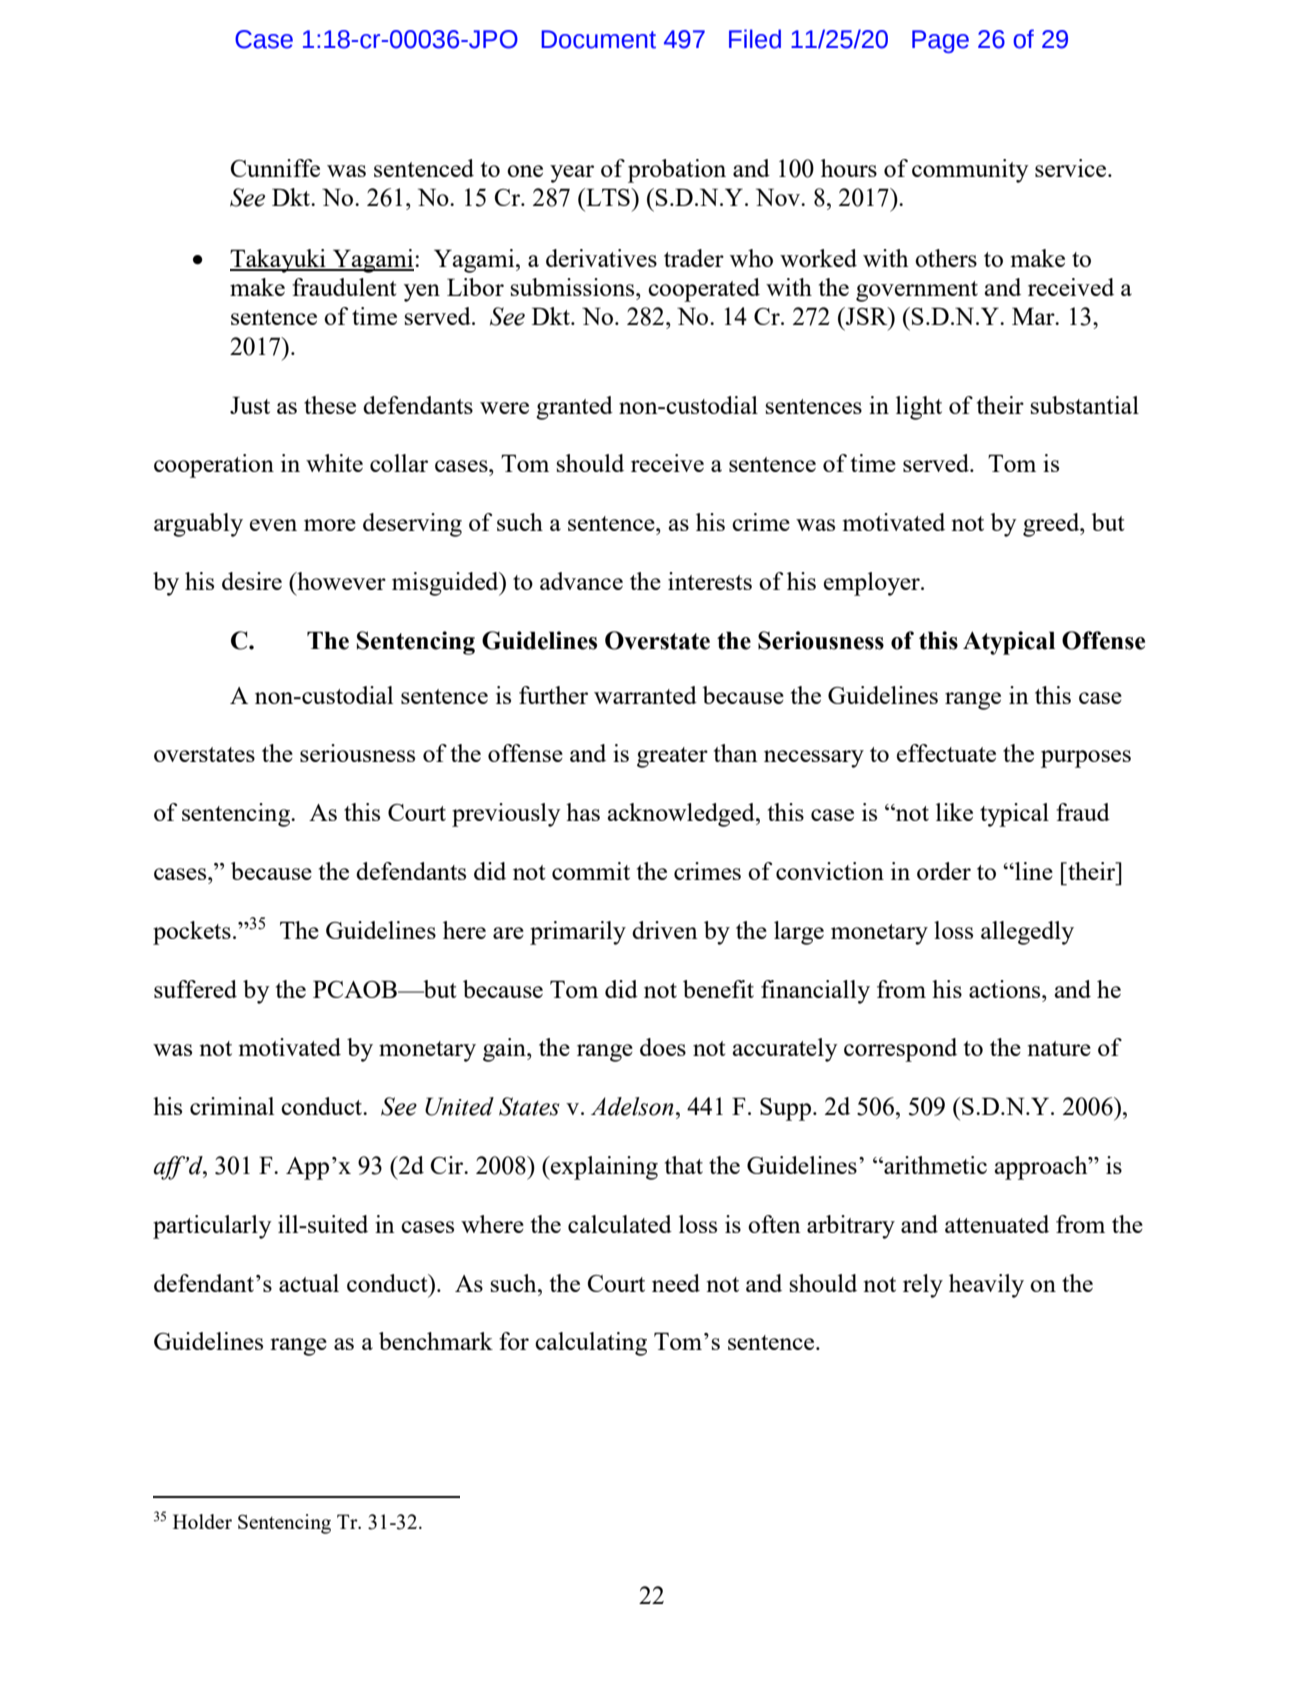 The height and width of the image is (1687, 1304). Describe the element at coordinates (954, 812) in the image. I see `like` at that location.
